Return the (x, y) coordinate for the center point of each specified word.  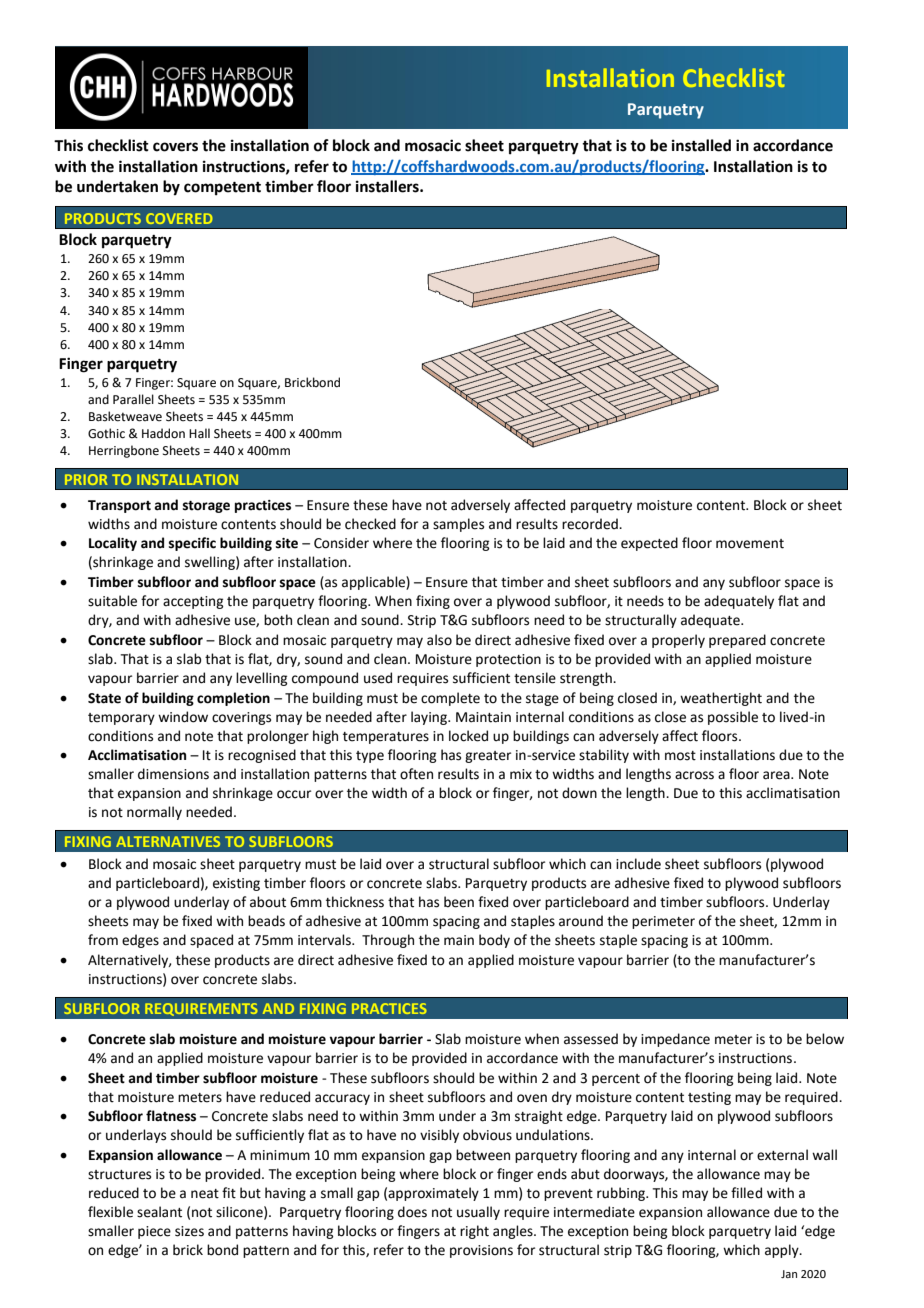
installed (701, 145)
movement (750, 544)
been (459, 902)
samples (458, 525)
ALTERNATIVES (168, 841)
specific (192, 544)
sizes (189, 1231)
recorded (591, 524)
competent (222, 189)
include (638, 864)
